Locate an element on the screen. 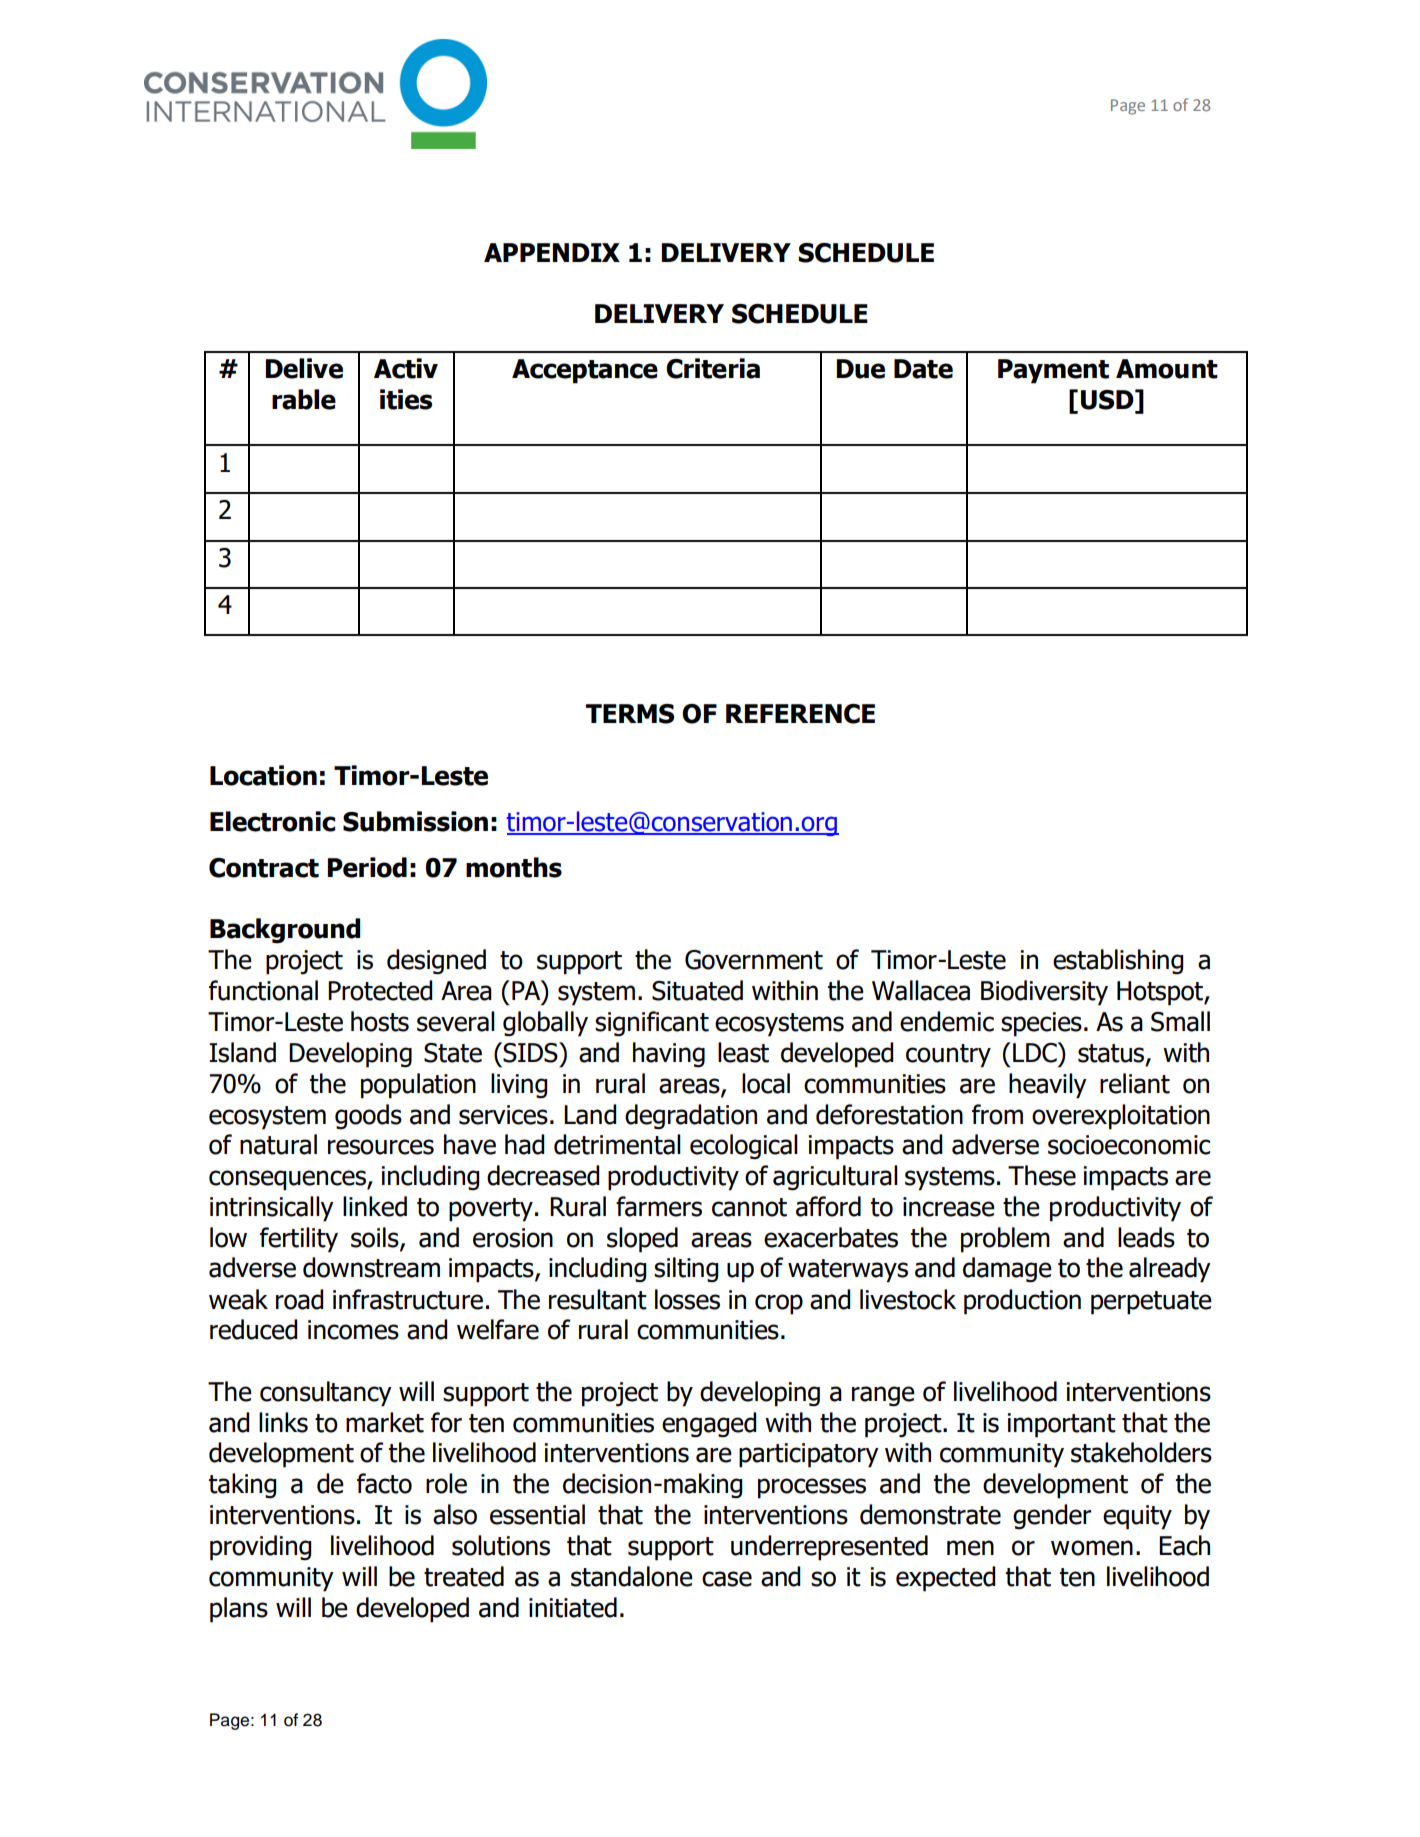 The height and width of the screenshot is (1837, 1420). TERMS is located at coordinates (630, 714).
